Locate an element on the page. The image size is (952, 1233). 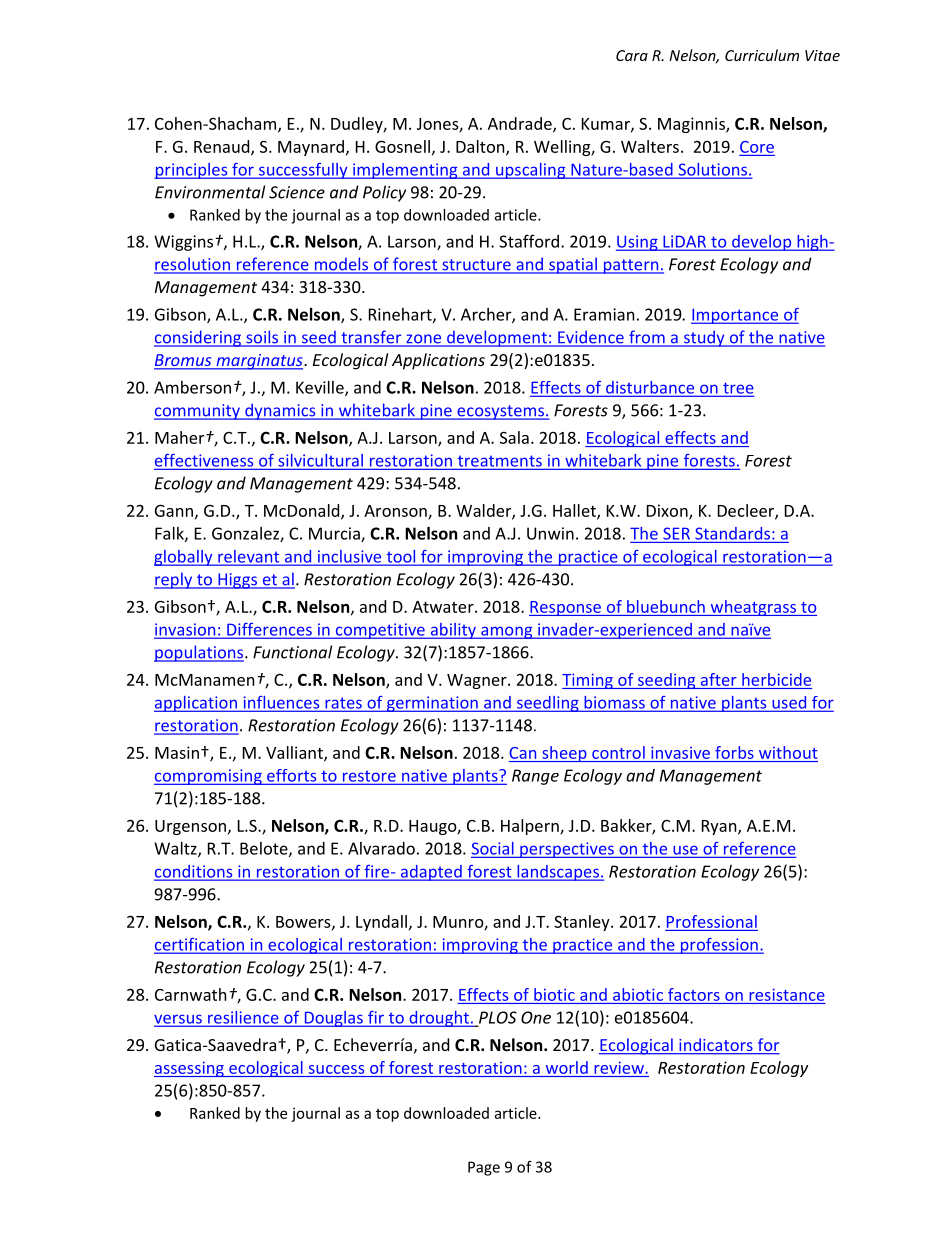
Sala is located at coordinates (514, 437).
